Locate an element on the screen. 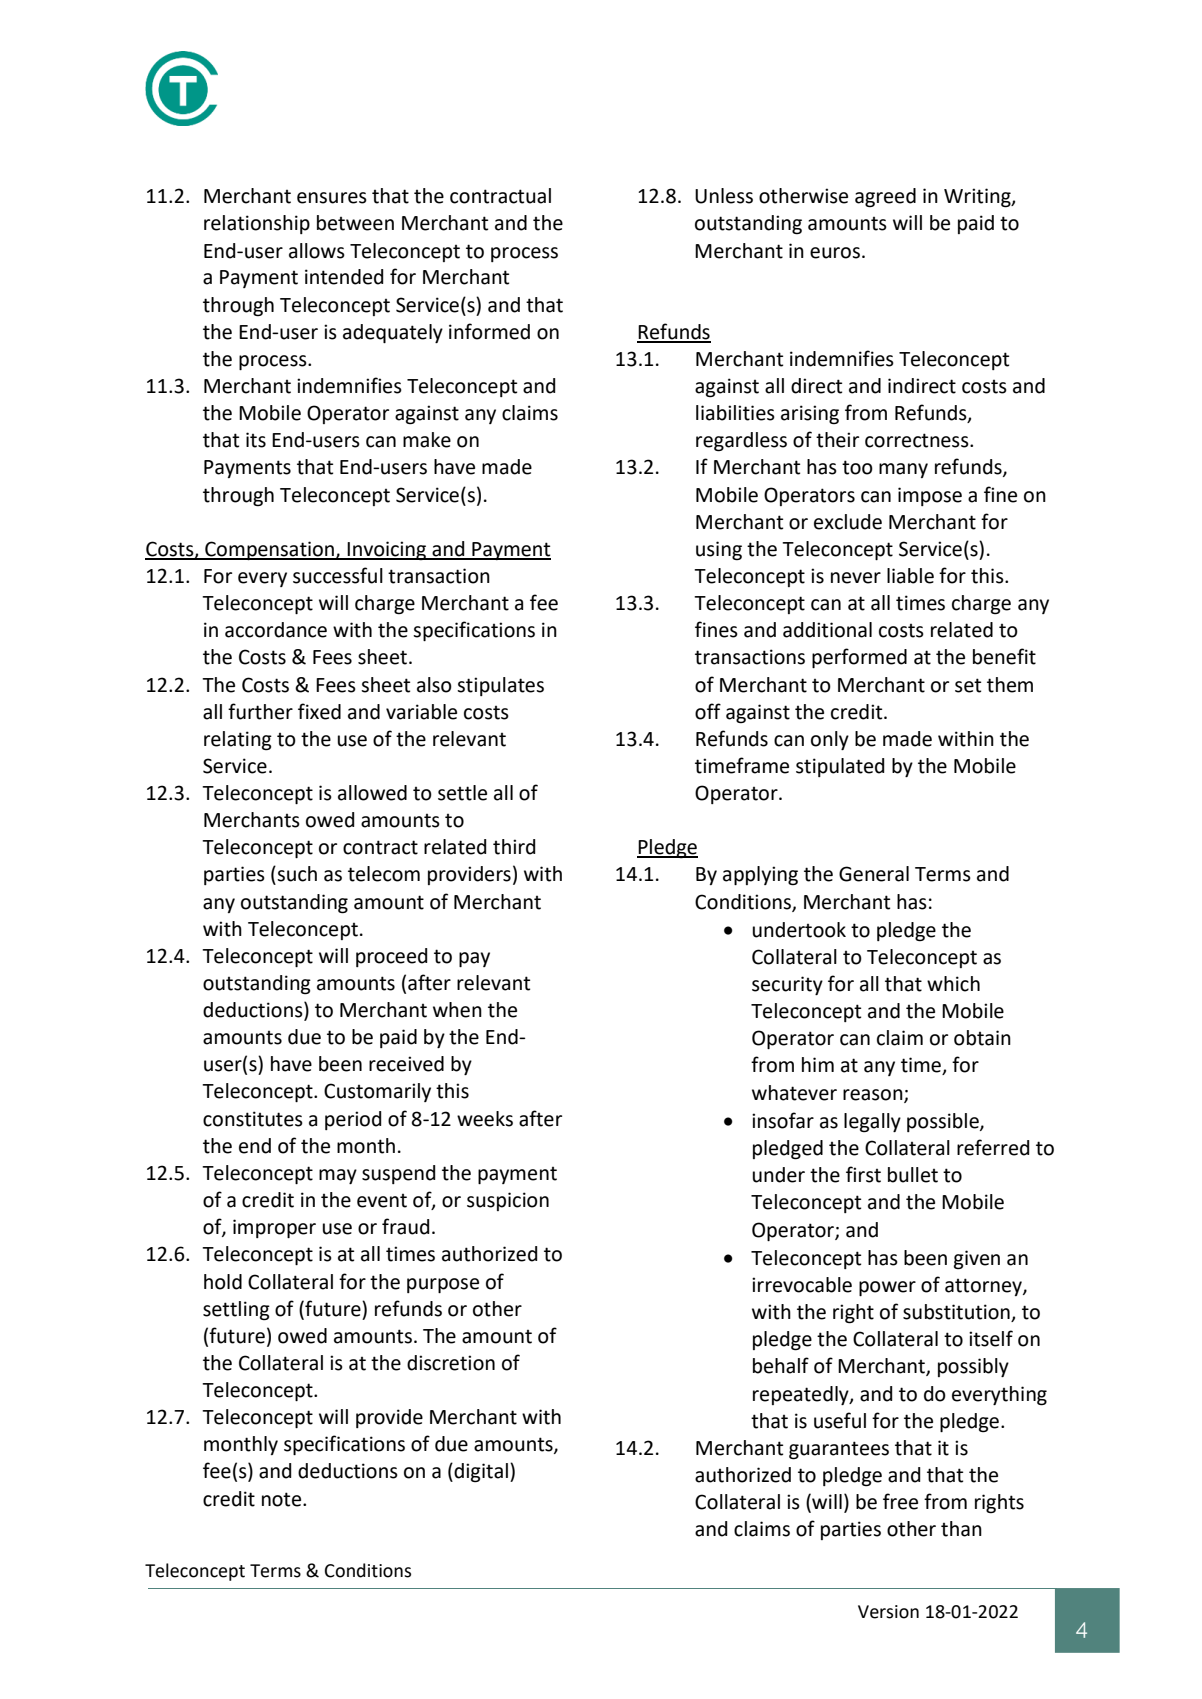  digital is located at coordinates (480, 1473).
